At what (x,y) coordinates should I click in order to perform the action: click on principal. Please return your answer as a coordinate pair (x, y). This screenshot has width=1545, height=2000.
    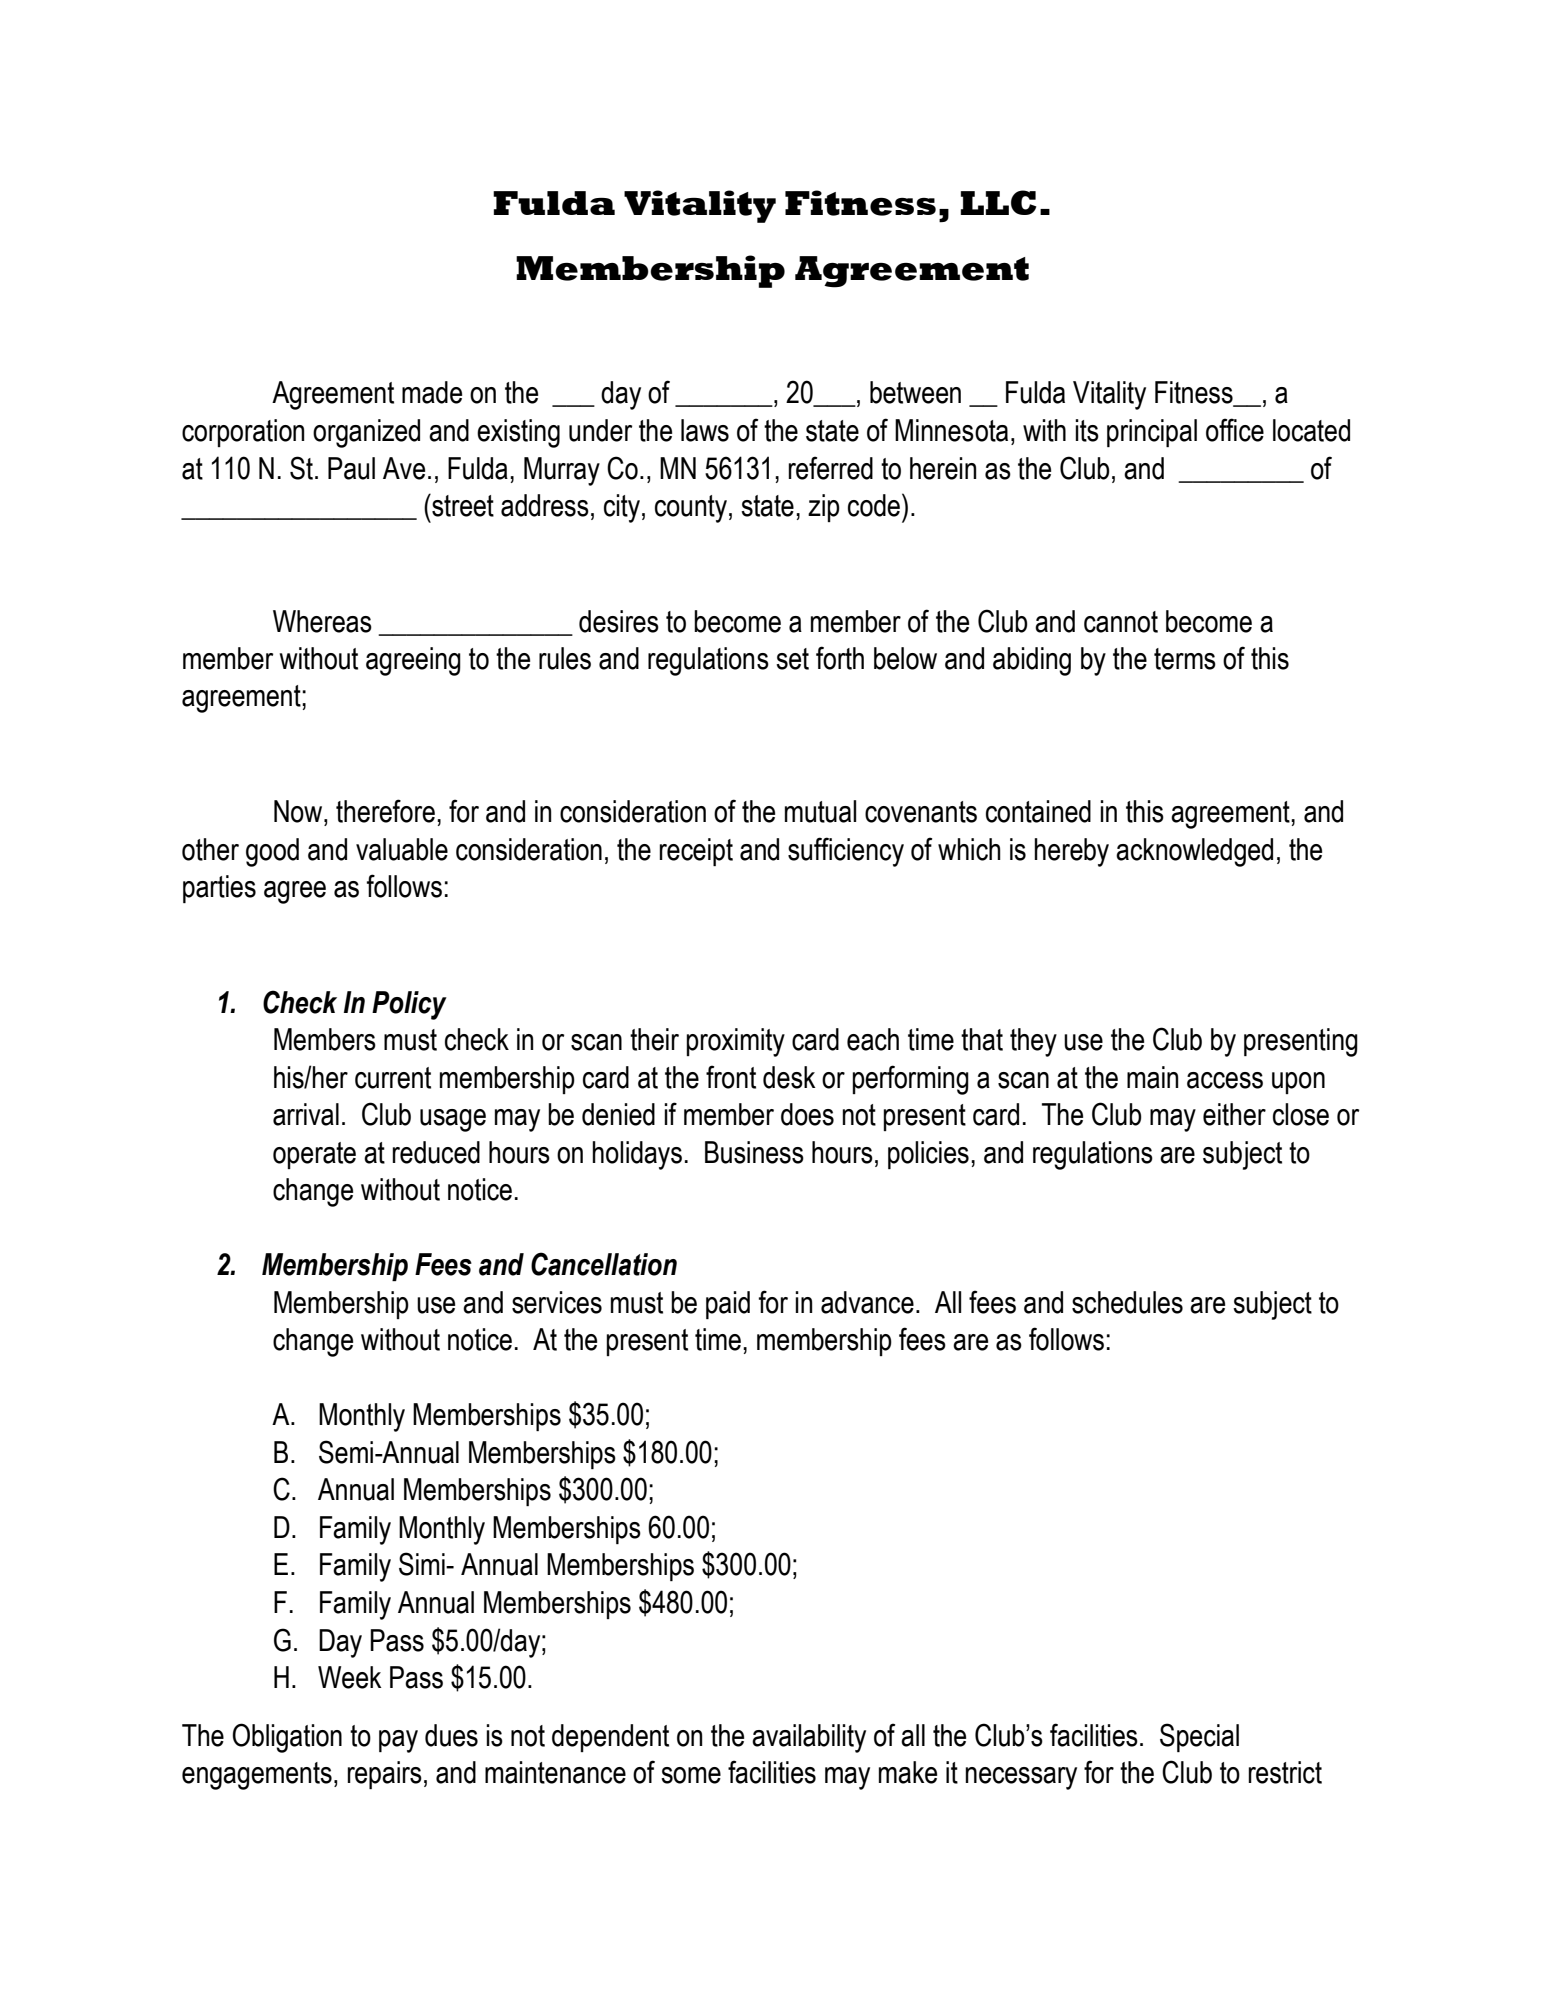
    Looking at the image, I should click on (1152, 433).
